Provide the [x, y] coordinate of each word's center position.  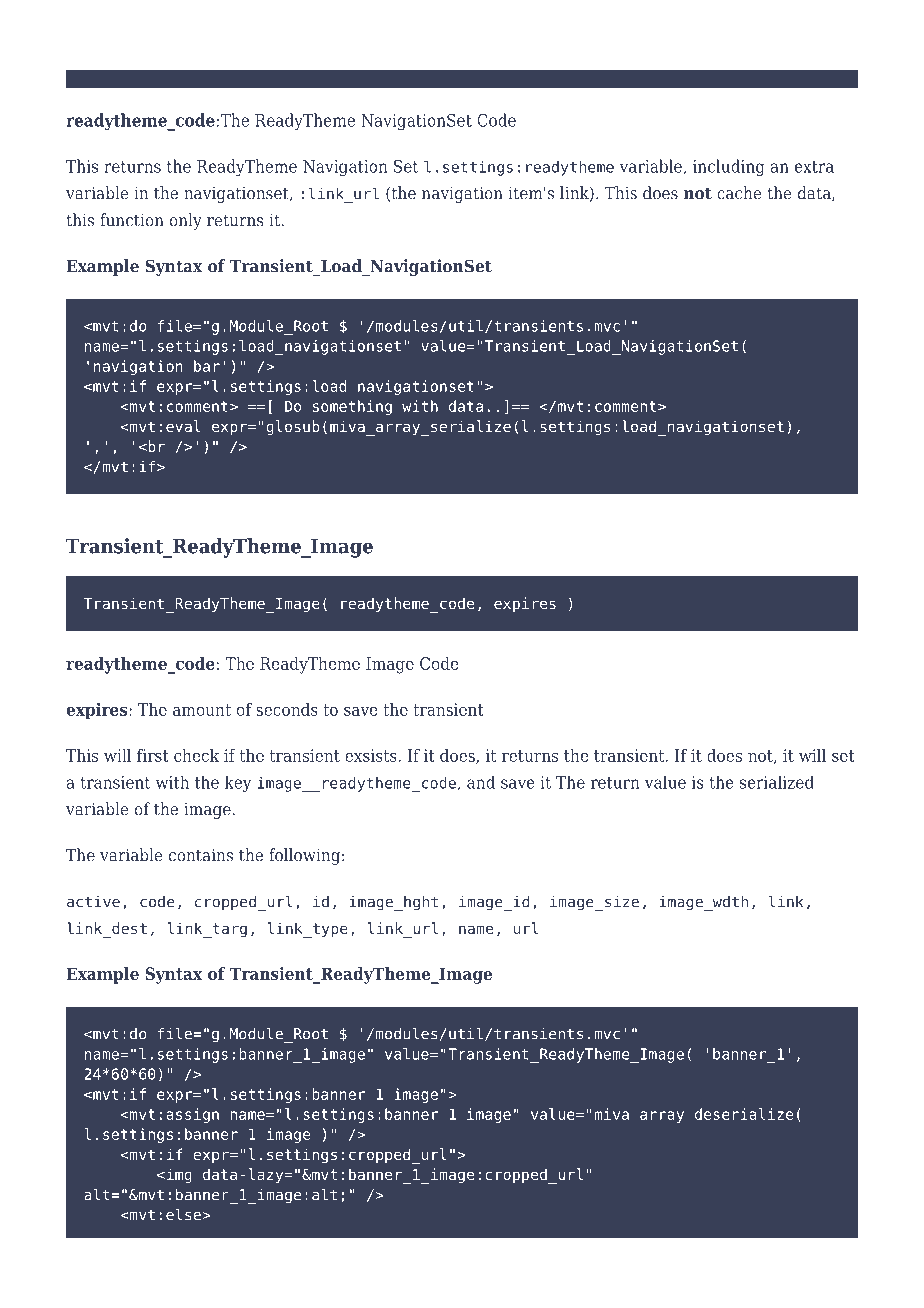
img [178, 1175]
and [481, 782]
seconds [287, 709]
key [238, 784]
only [186, 221]
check [196, 755]
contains [201, 855]
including [729, 167]
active [93, 902]
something [352, 407]
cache [739, 193]
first [153, 755]
